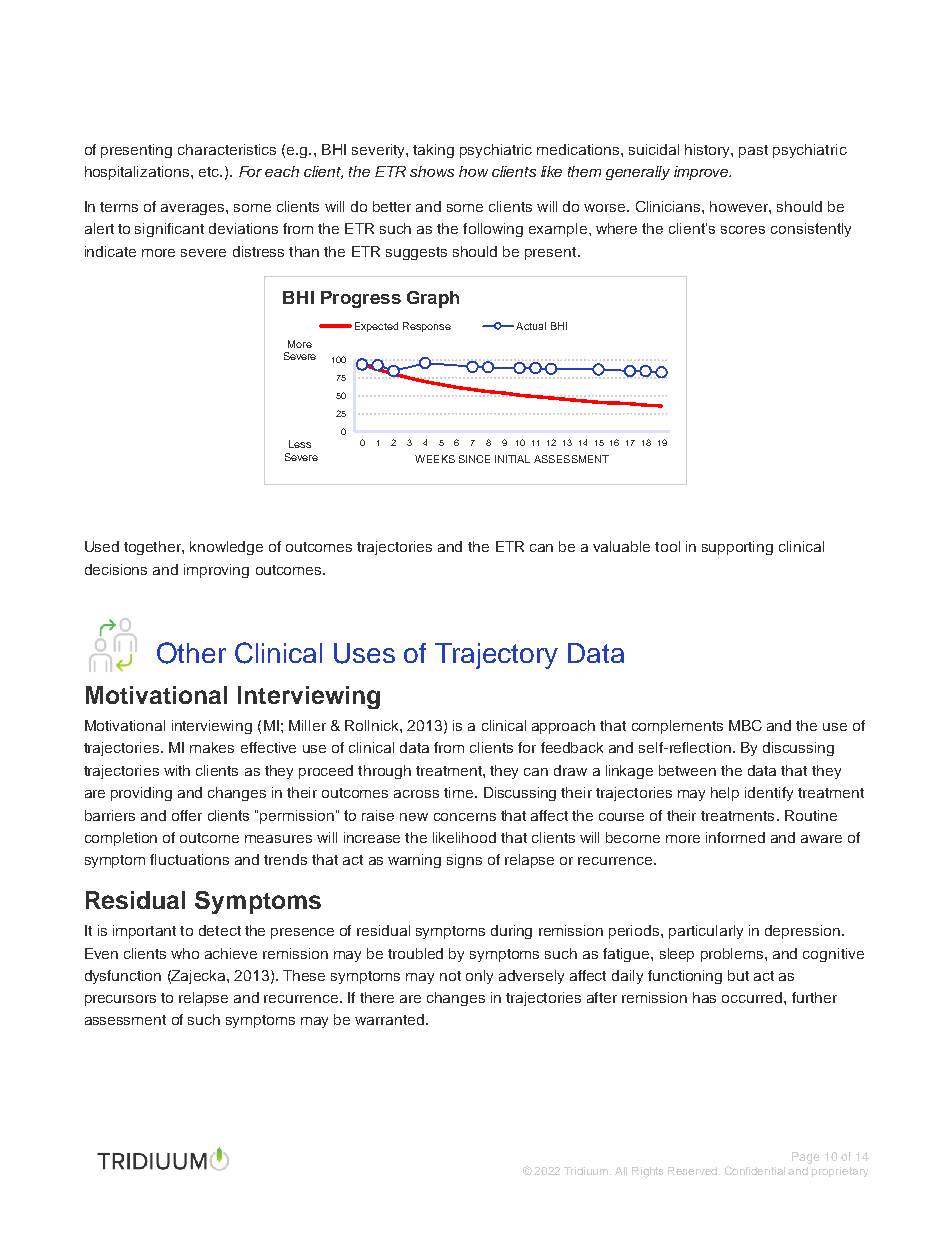 The width and height of the page is (952, 1233). What do you see at coordinates (120, 1000) in the page?
I see `precursors` at bounding box center [120, 1000].
